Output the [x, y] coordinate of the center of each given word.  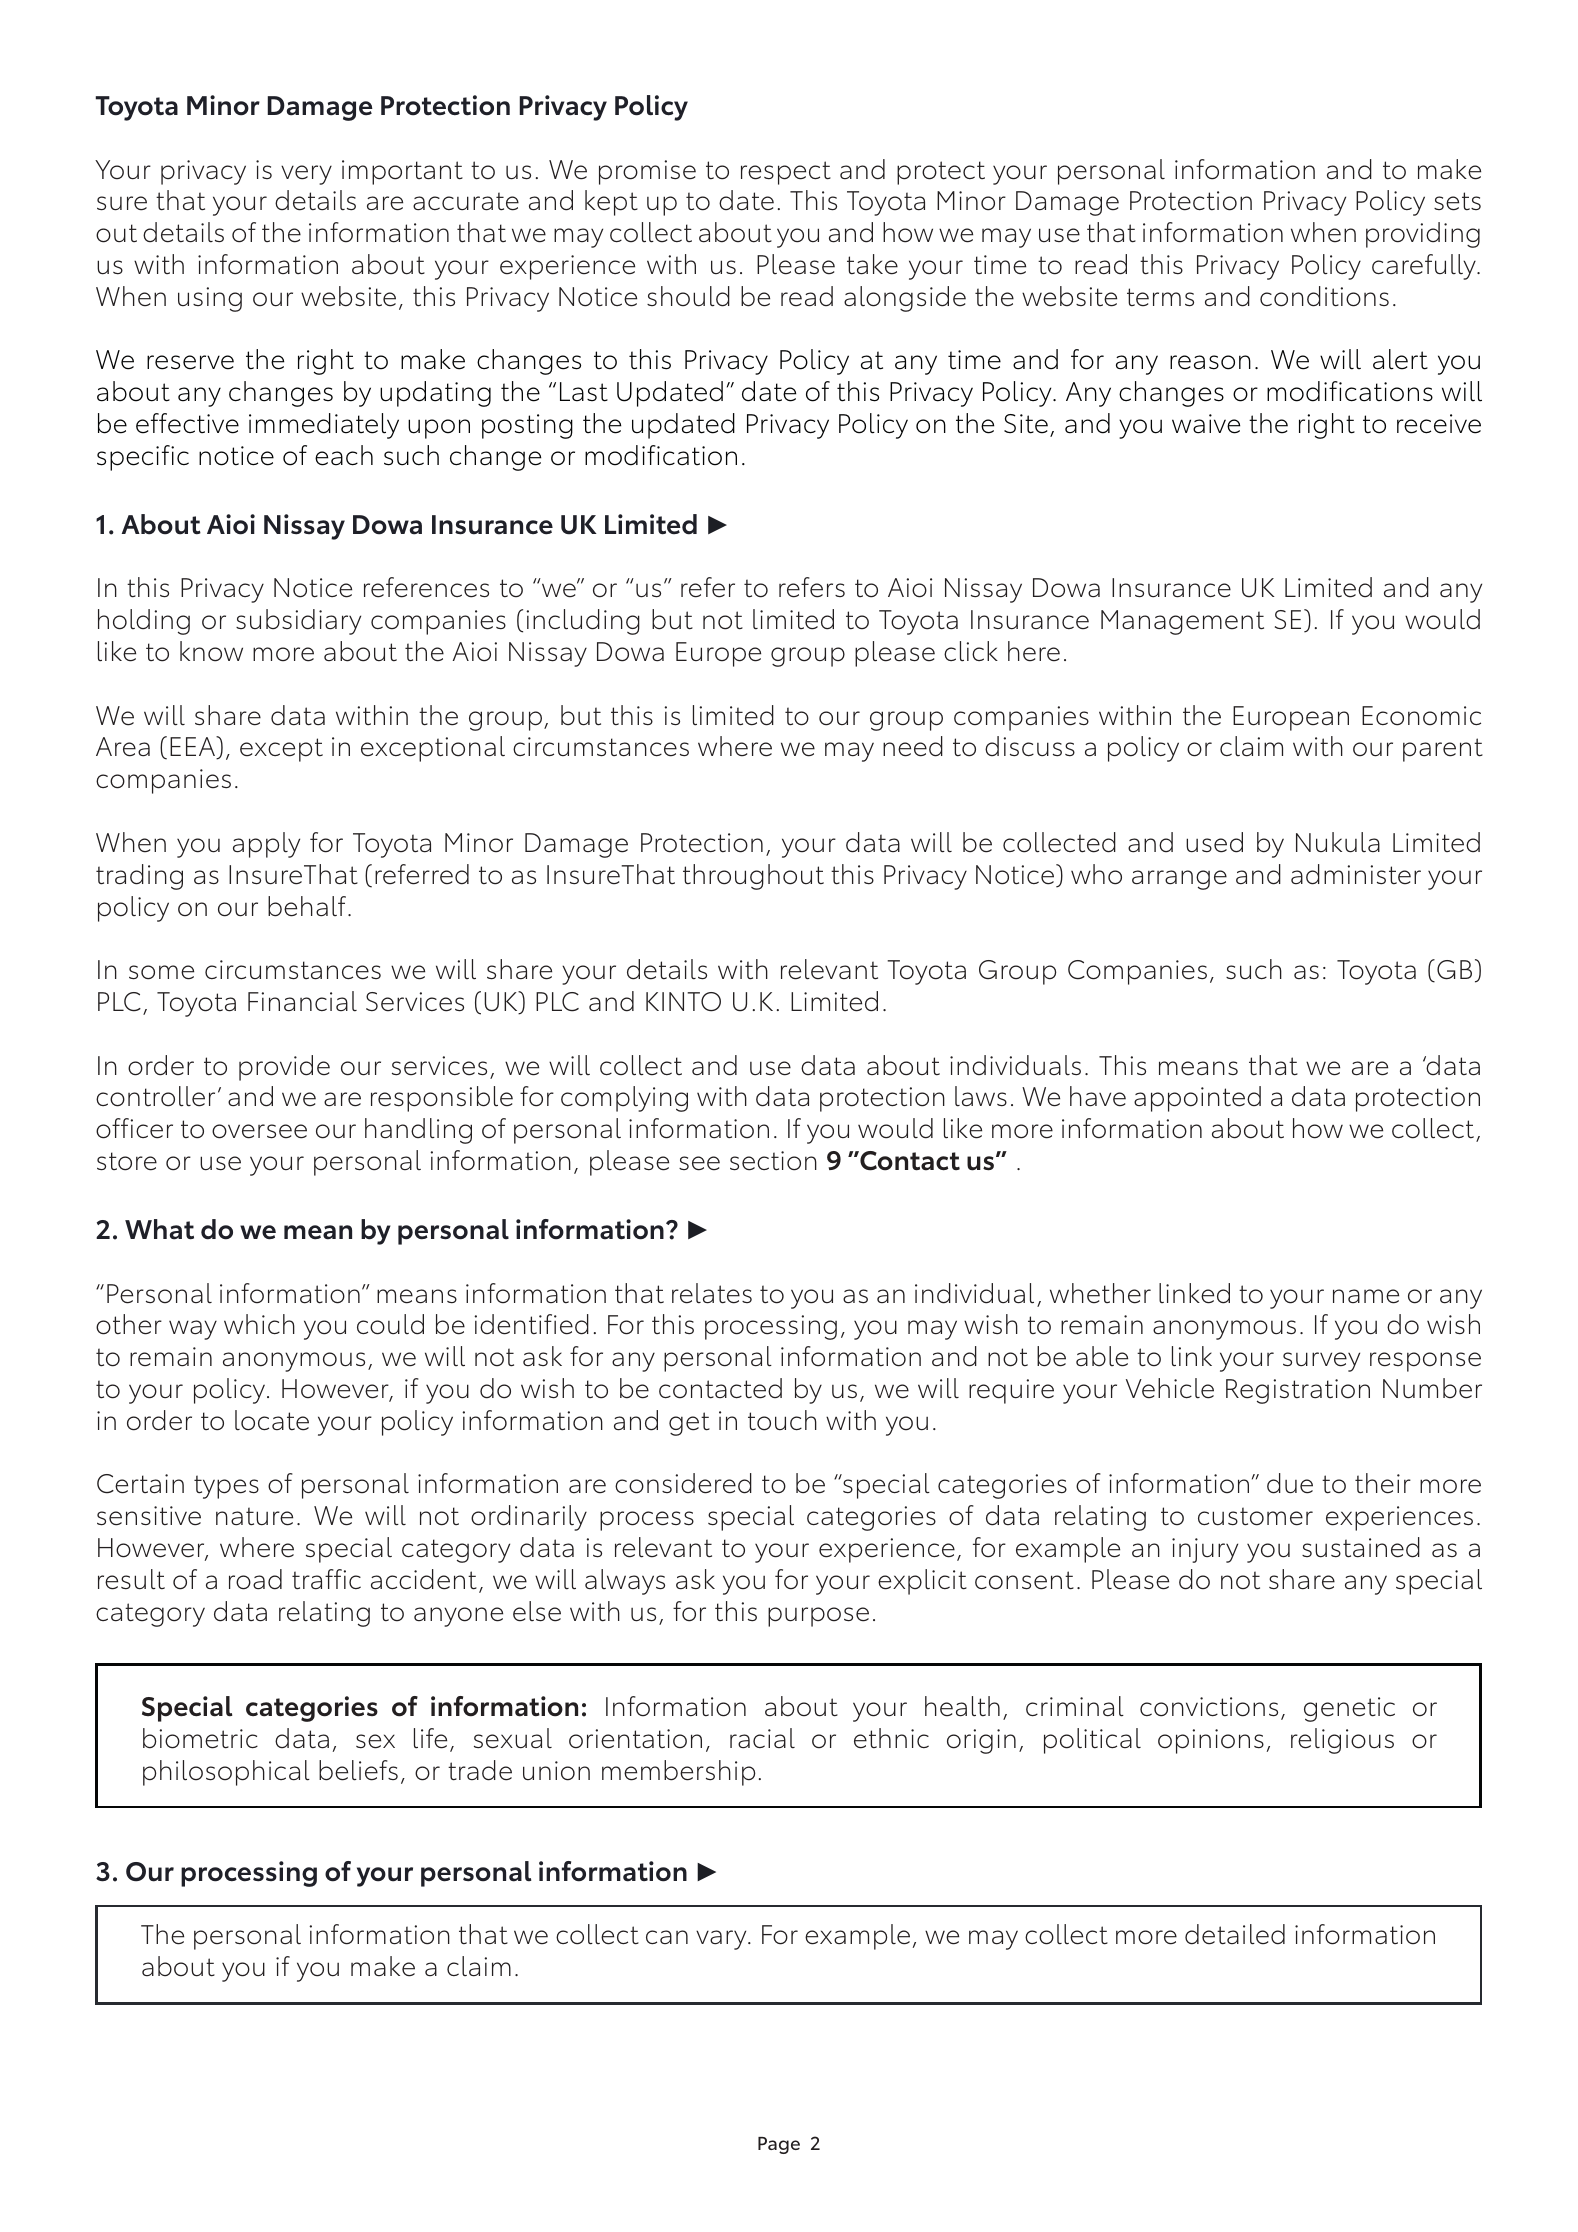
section [773, 1161]
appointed [1197, 1099]
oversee [259, 1131]
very [306, 175]
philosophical [226, 1773]
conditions [1324, 296]
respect [786, 173]
